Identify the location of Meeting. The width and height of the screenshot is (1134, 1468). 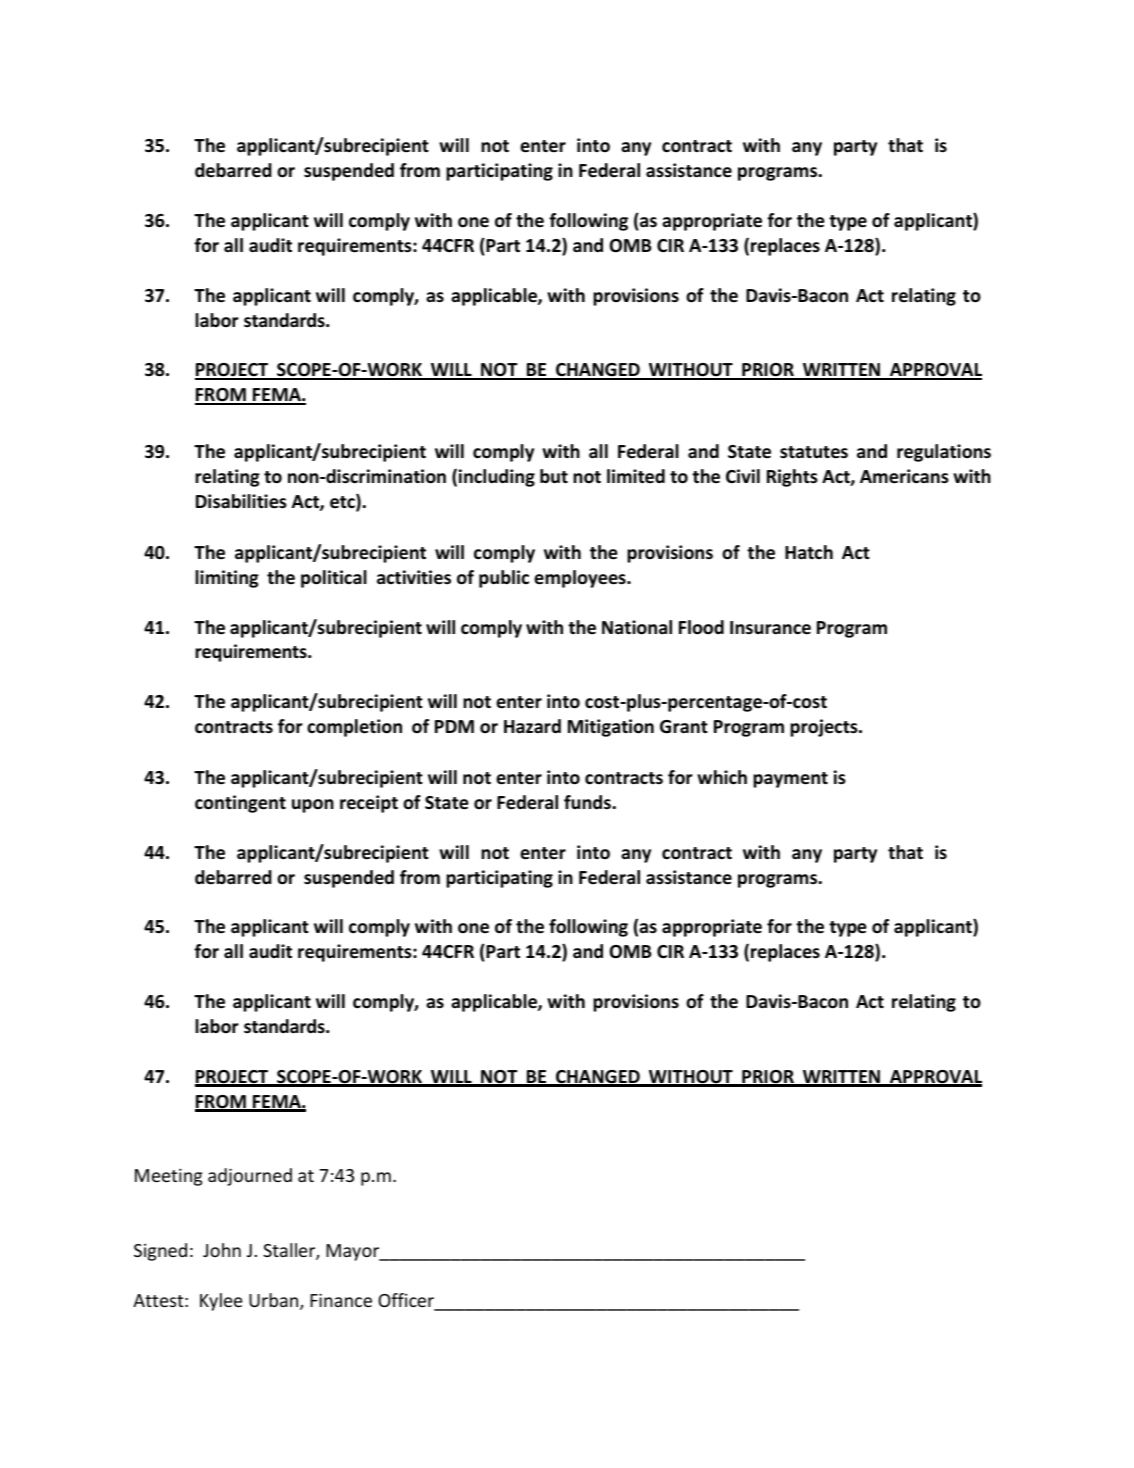
(168, 1177).
